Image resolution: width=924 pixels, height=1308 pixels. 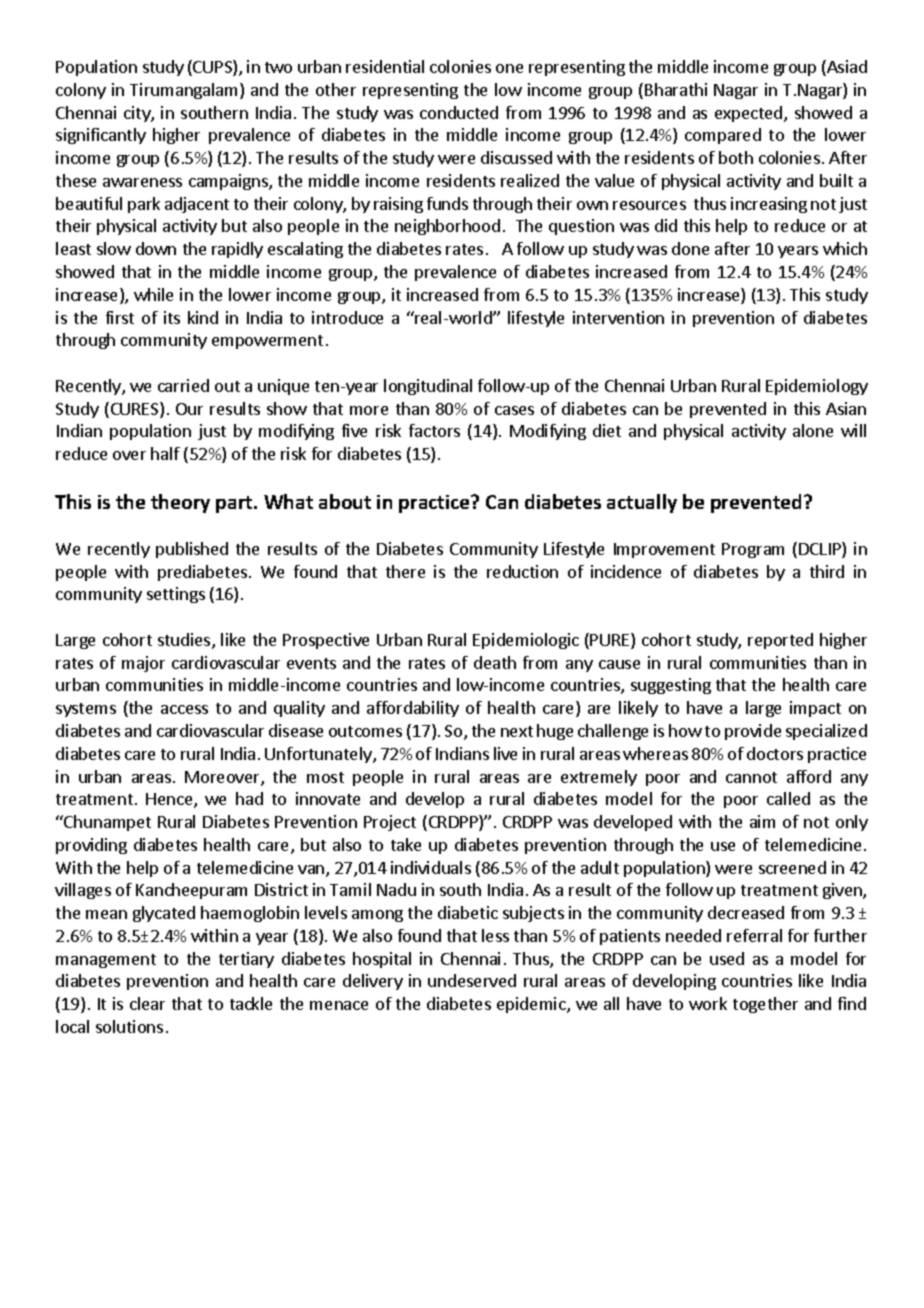 What do you see at coordinates (406, 844) in the screenshot?
I see `take` at bounding box center [406, 844].
